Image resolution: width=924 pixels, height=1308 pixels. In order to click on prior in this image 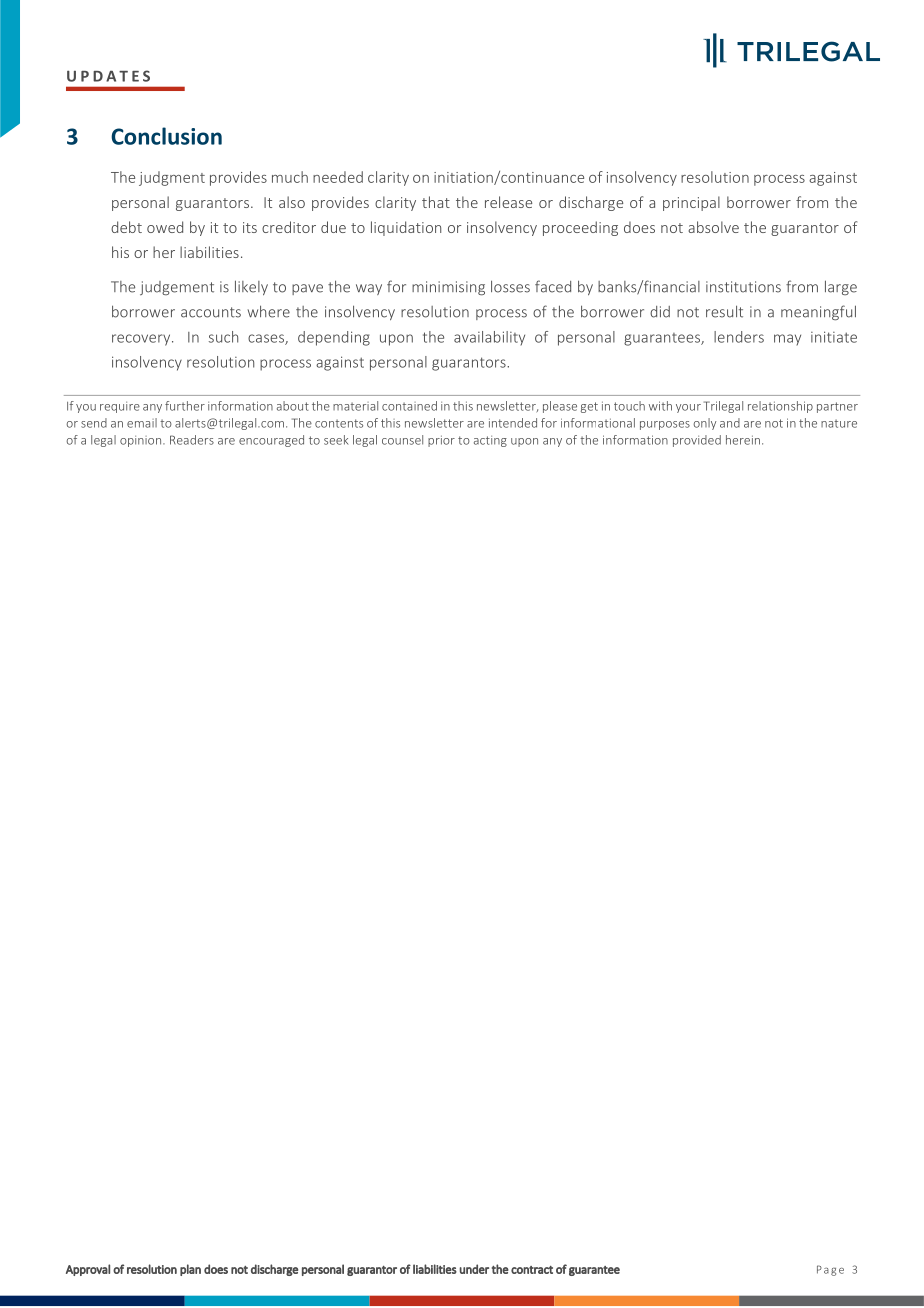, I will do `click(441, 441)`.
